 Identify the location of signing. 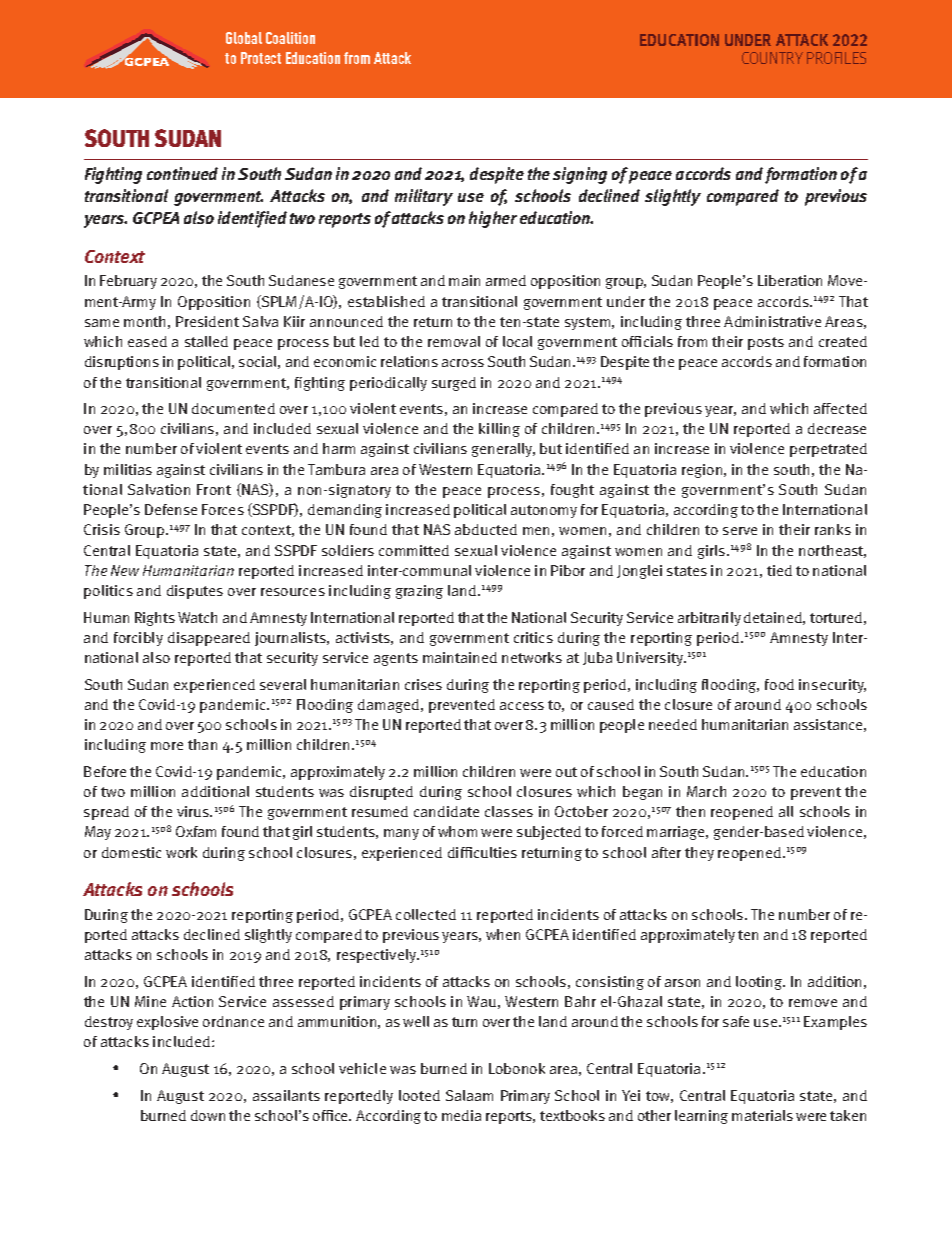
(580, 175).
